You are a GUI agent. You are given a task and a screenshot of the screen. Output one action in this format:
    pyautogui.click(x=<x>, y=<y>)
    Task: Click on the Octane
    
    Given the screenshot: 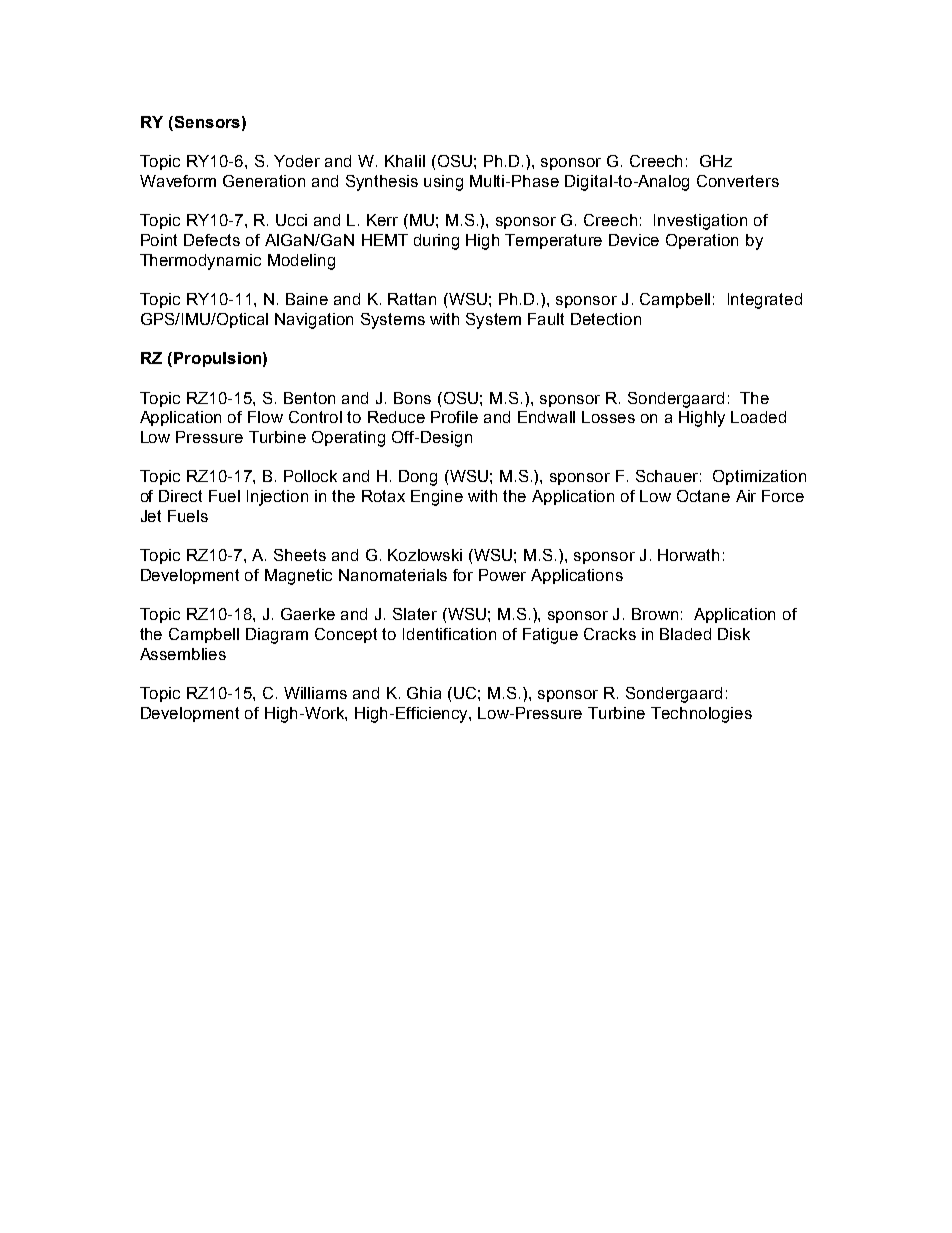 What is the action you would take?
    pyautogui.click(x=703, y=496)
